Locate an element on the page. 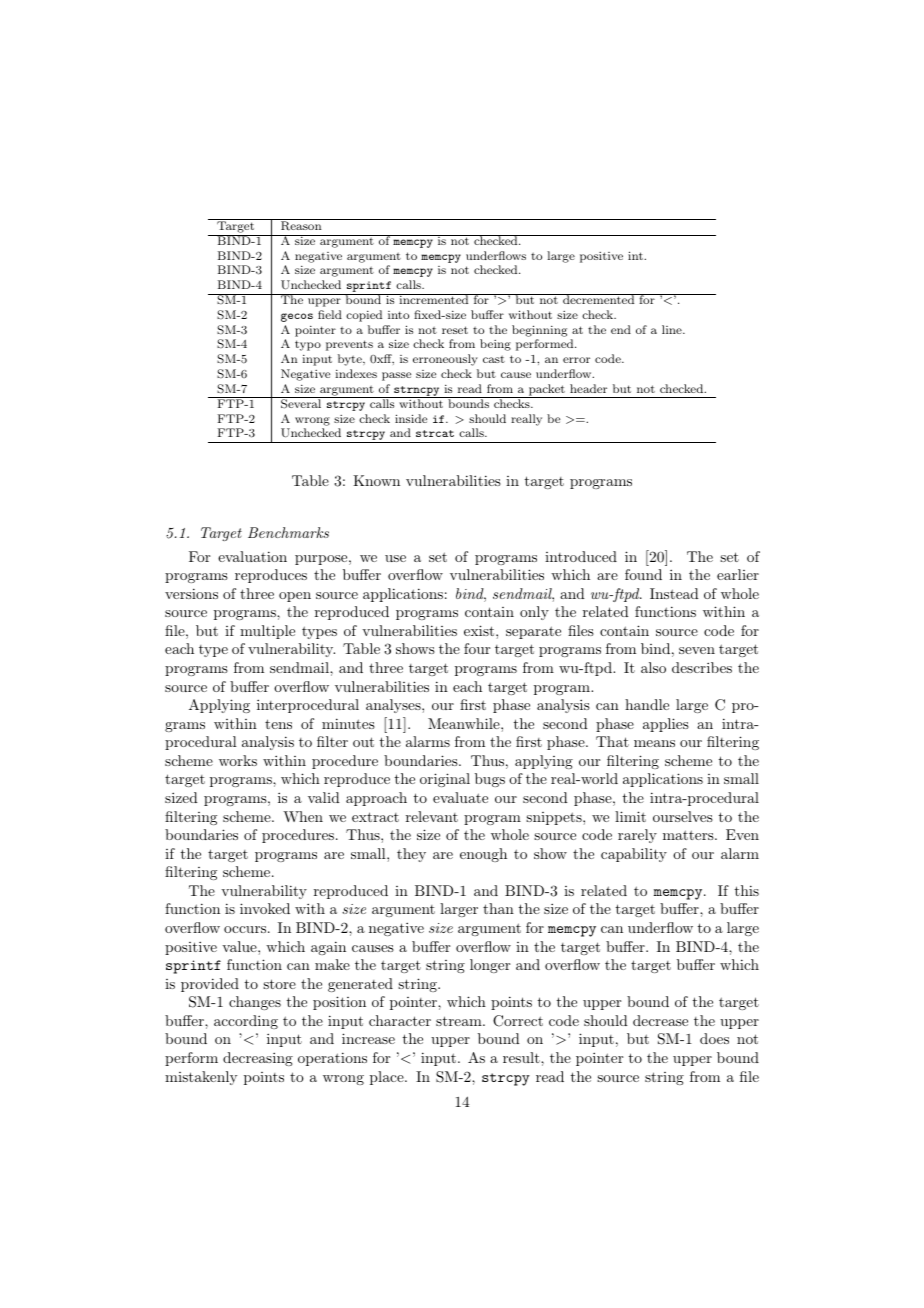  decreasing is located at coordinates (258, 1059).
